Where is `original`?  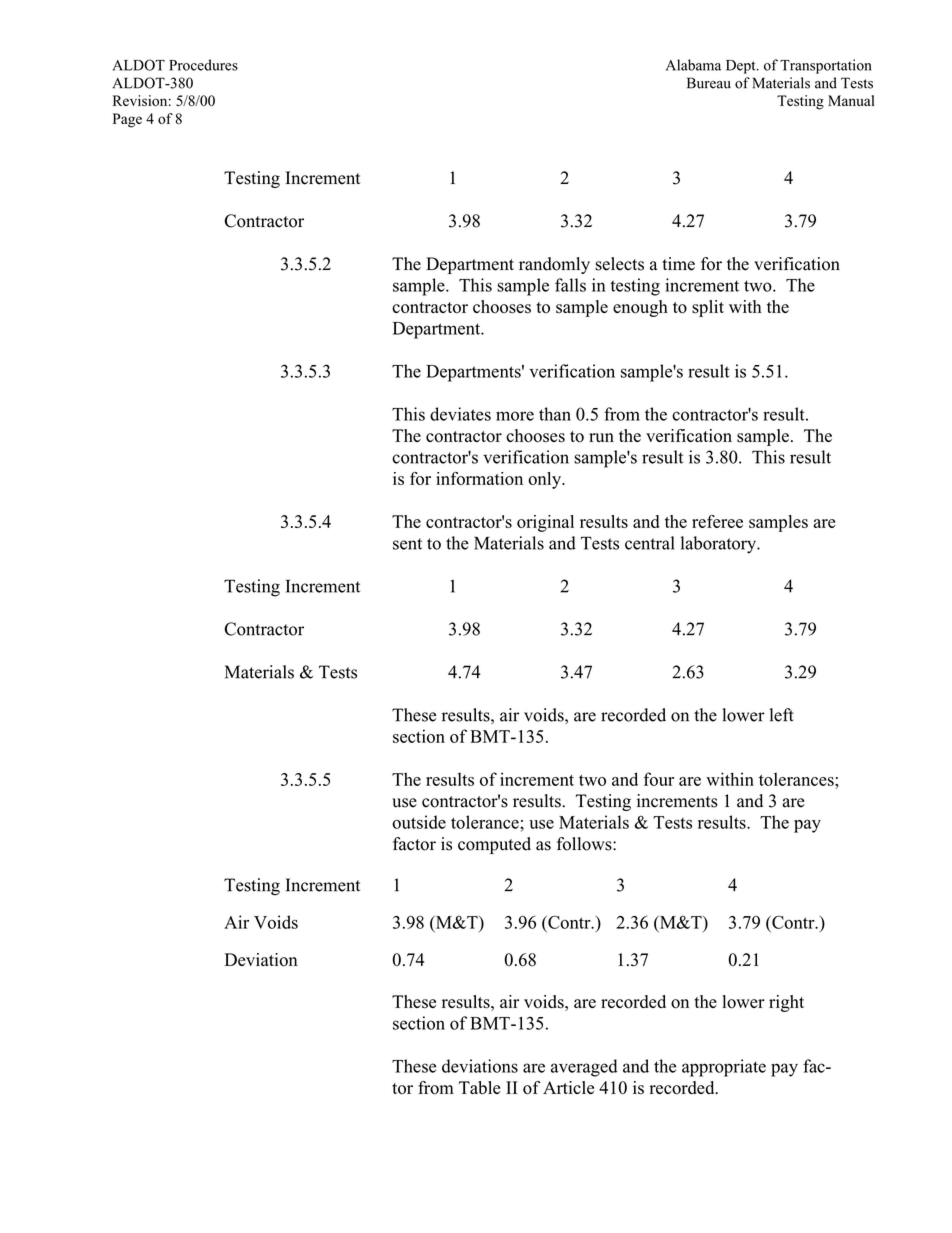 original is located at coordinates (545, 523).
